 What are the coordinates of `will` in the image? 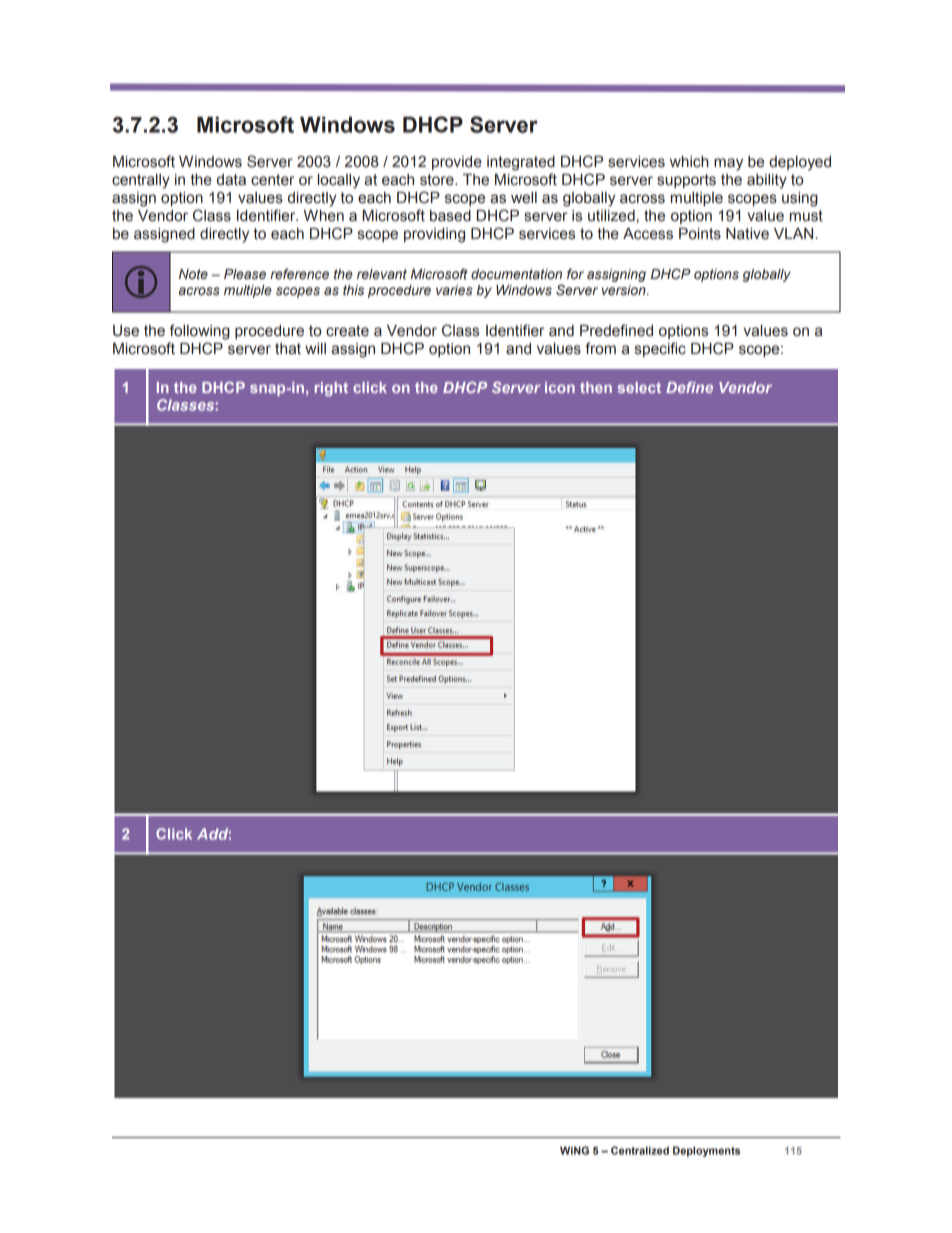 It's located at (315, 348).
